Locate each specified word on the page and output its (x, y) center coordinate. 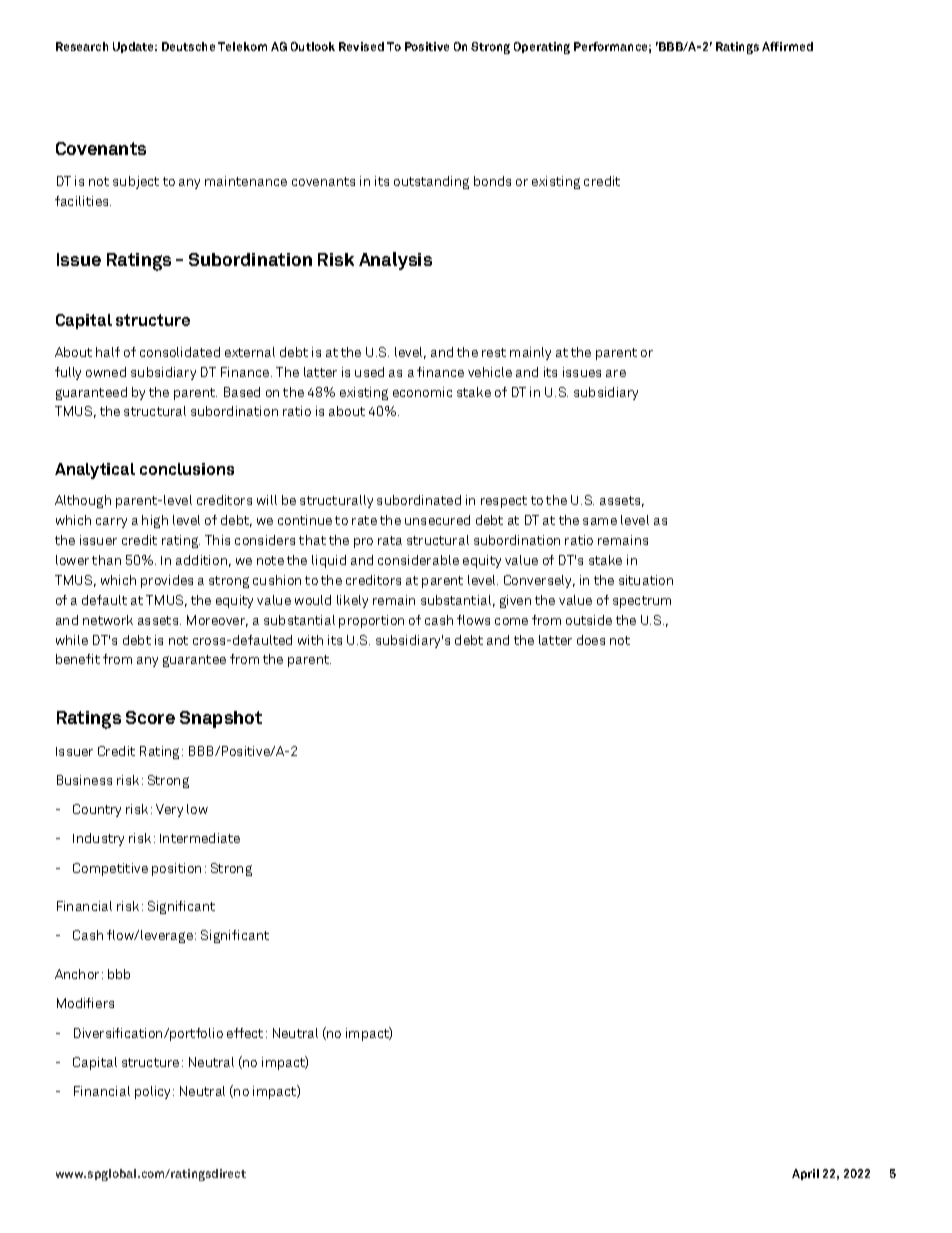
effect (245, 1033)
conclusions (187, 469)
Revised (361, 46)
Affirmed (787, 46)
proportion (371, 621)
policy (154, 1092)
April (805, 1174)
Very (169, 810)
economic (422, 392)
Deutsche (188, 46)
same (600, 521)
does (591, 640)
